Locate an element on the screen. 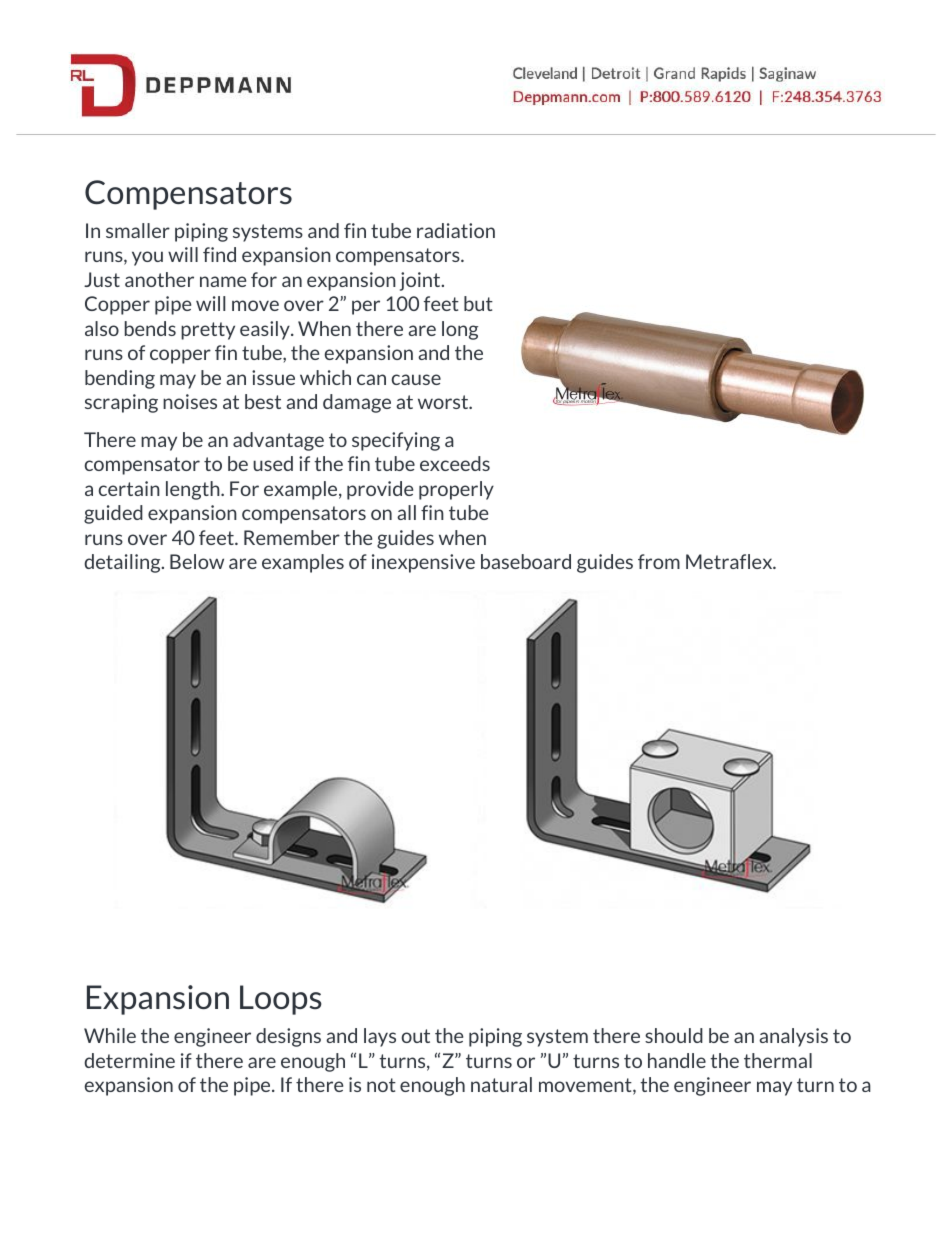 Image resolution: width=952 pixels, height=1233 pixels. out is located at coordinates (415, 1036).
